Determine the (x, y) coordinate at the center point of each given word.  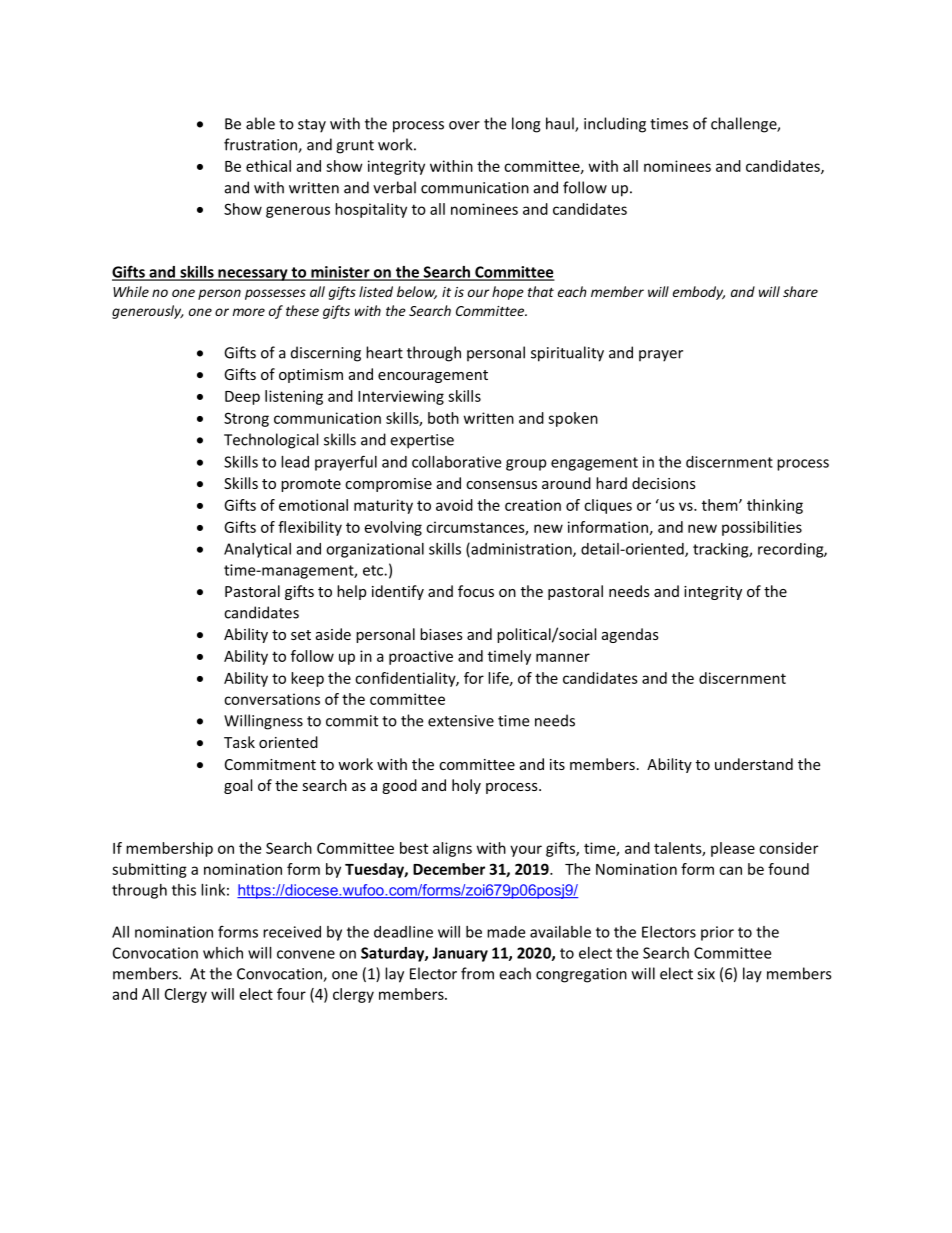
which (223, 953)
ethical (268, 166)
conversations (272, 699)
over (464, 125)
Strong (246, 419)
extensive (461, 721)
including (615, 125)
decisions (664, 483)
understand (754, 764)
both (443, 418)
